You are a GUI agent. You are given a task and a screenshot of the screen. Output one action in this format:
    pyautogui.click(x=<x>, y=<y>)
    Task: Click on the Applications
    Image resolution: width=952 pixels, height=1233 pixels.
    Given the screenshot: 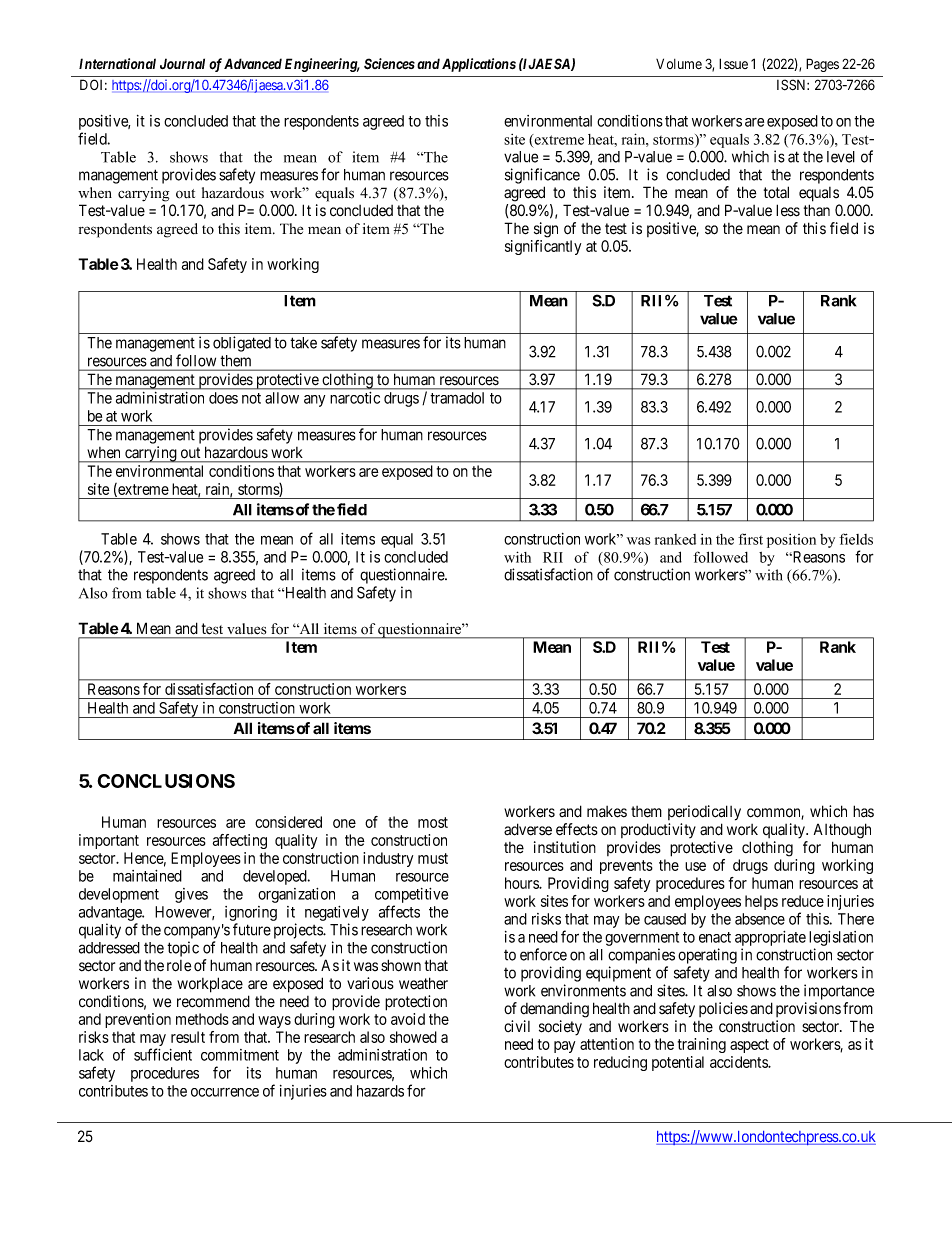 What is the action you would take?
    pyautogui.click(x=479, y=65)
